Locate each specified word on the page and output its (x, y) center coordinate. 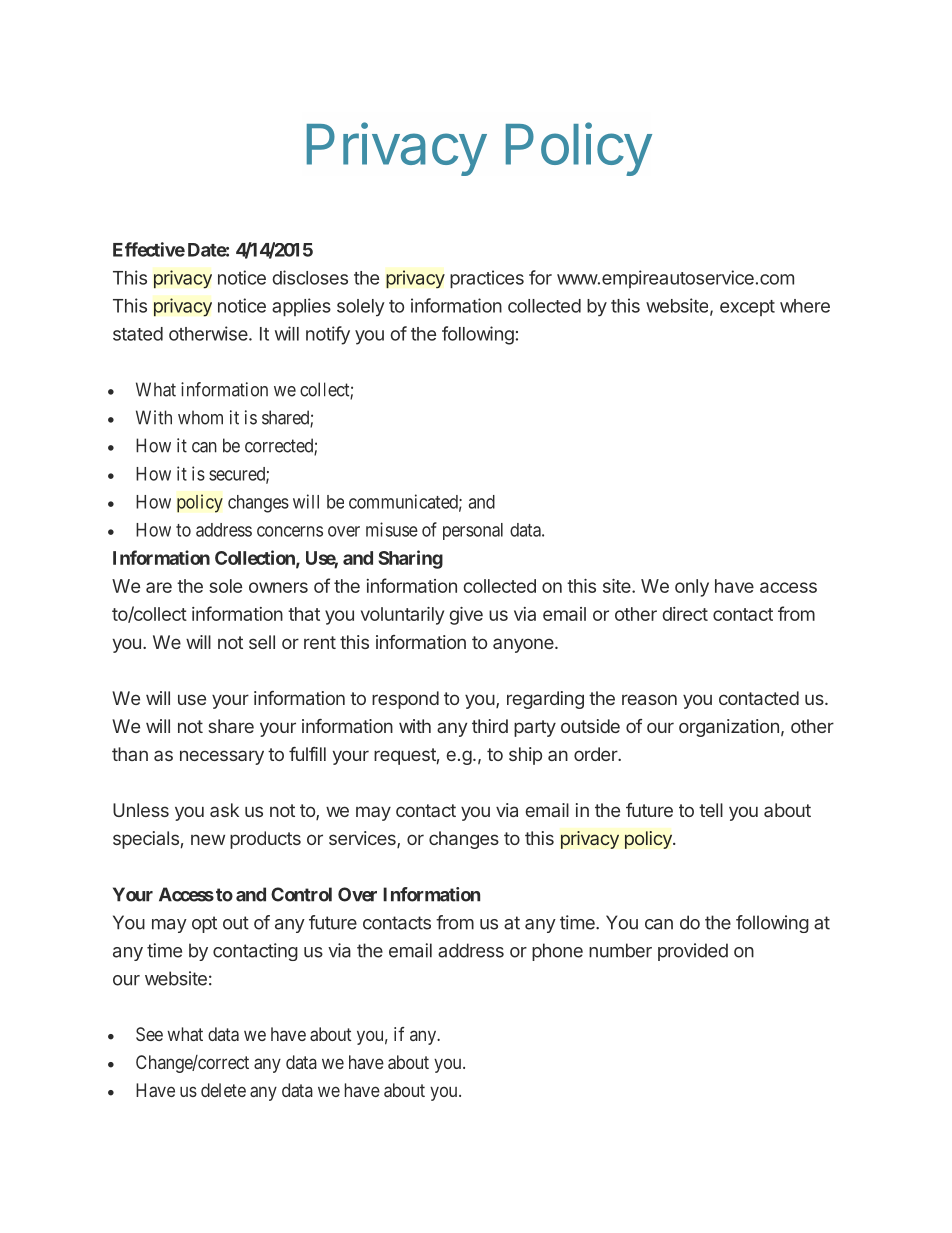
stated (138, 334)
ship (525, 756)
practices (487, 279)
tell (711, 810)
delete (223, 1090)
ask (224, 810)
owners (278, 587)
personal (473, 531)
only (692, 588)
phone (557, 952)
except (747, 308)
